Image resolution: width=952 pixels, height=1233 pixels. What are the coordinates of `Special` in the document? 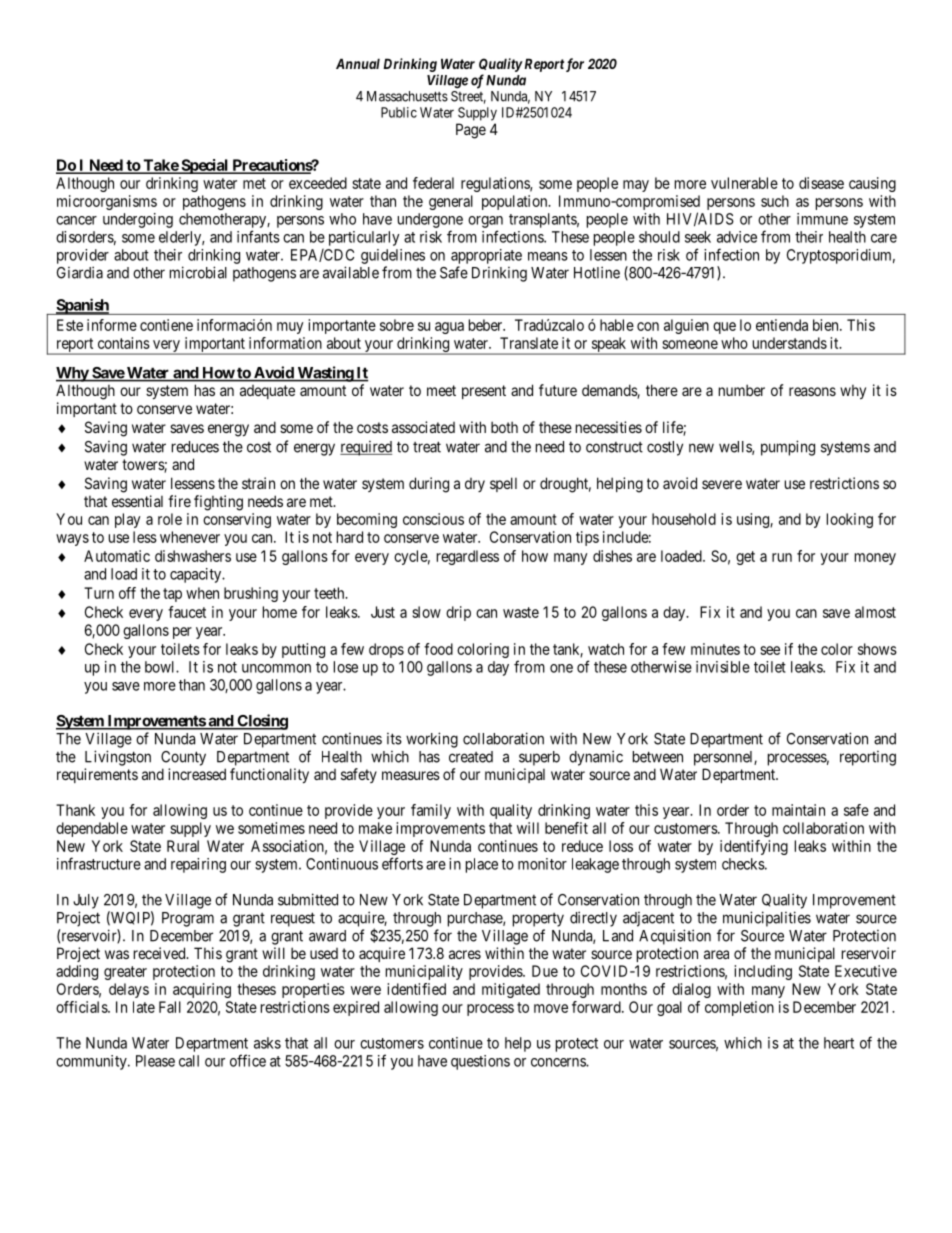 It's located at (205, 166).
